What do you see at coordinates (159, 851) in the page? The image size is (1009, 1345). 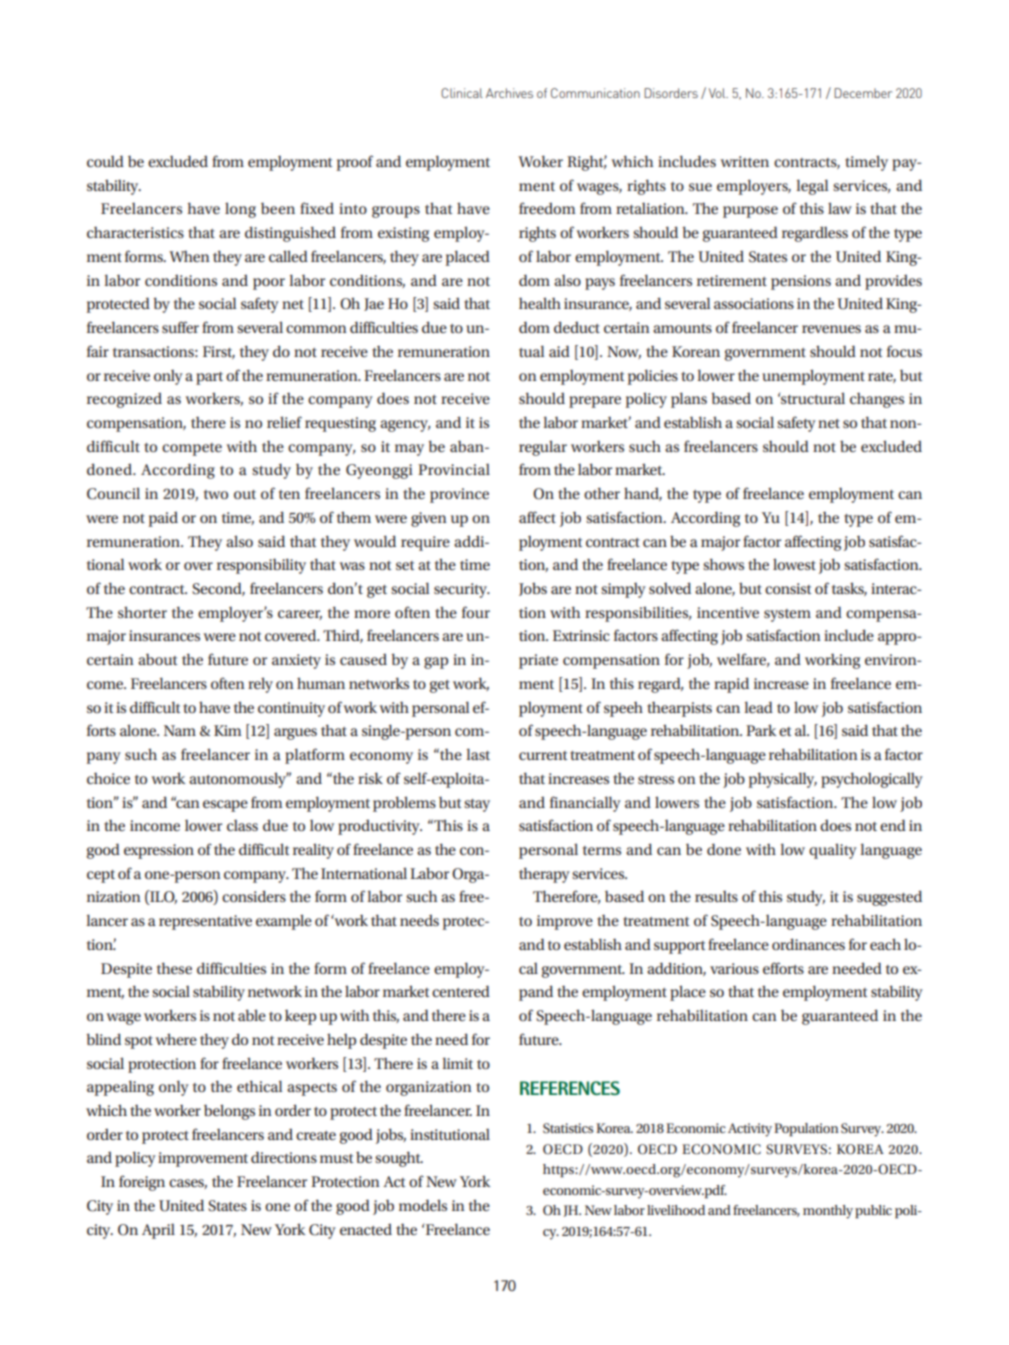 I see `expression` at bounding box center [159, 851].
